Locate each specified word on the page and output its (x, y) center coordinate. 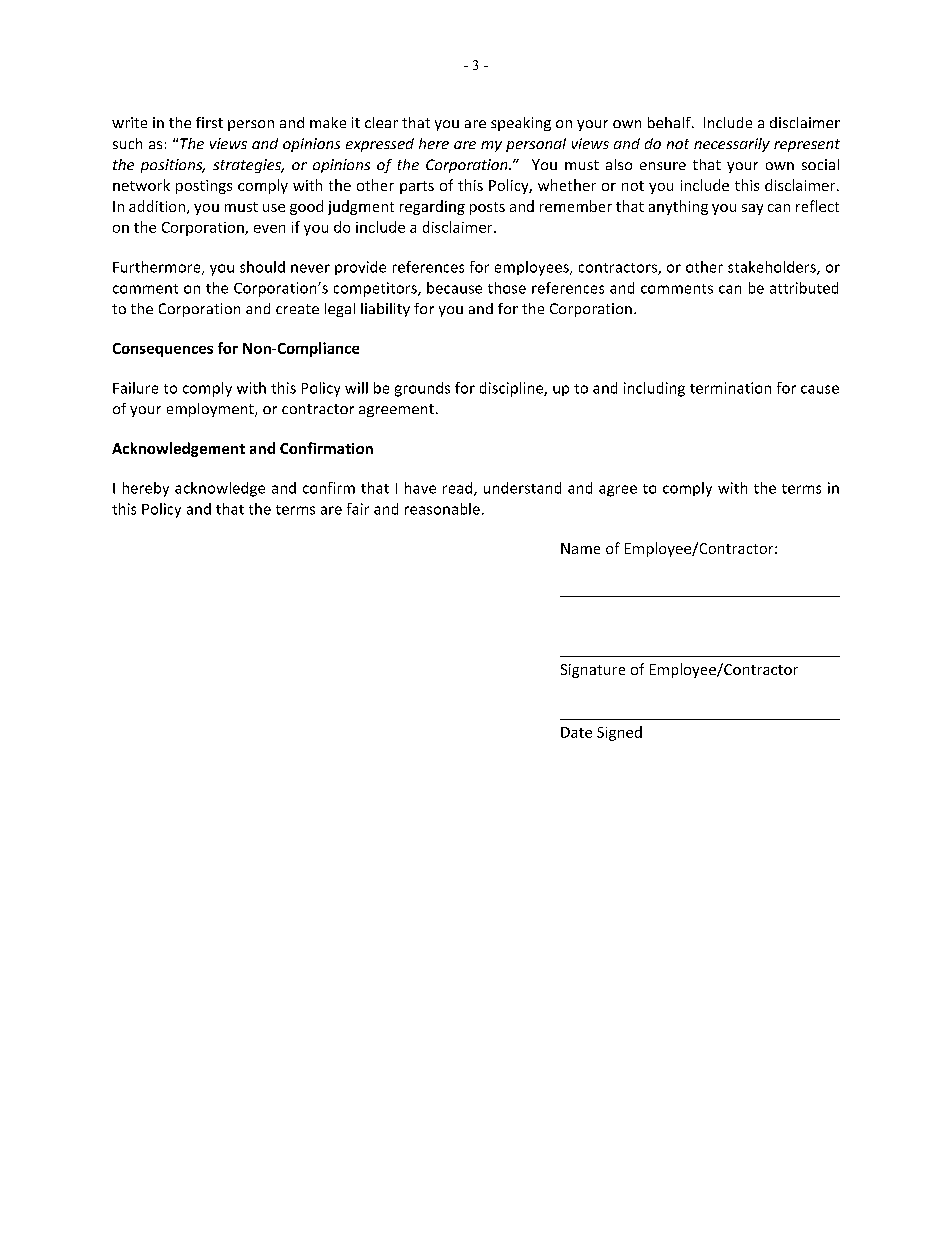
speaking (521, 124)
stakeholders (773, 268)
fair (358, 509)
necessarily (732, 145)
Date (576, 732)
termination (730, 388)
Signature (593, 671)
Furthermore (158, 268)
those (507, 288)
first (209, 122)
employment (211, 410)
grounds (422, 389)
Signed (619, 733)
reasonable (442, 509)
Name (580, 548)
